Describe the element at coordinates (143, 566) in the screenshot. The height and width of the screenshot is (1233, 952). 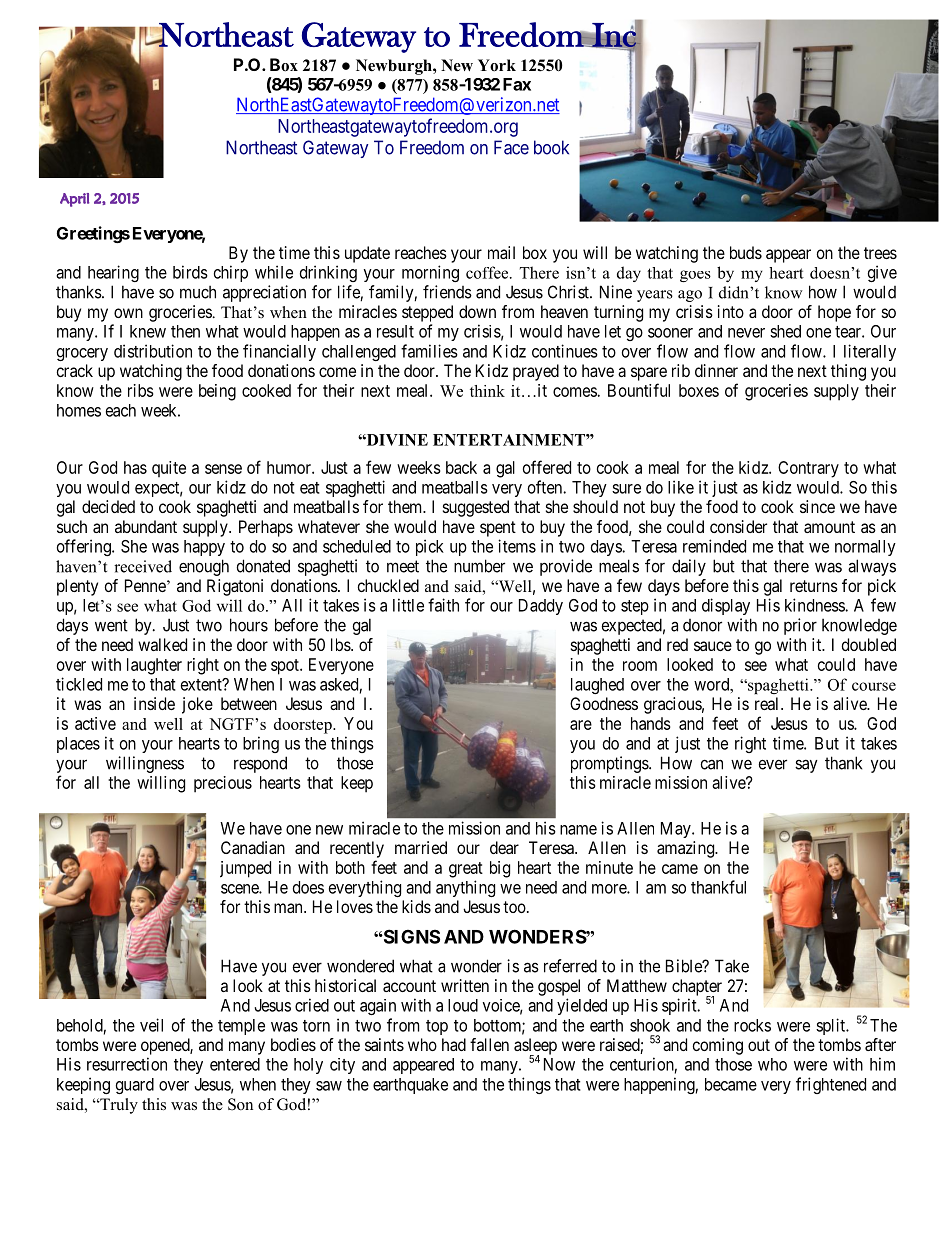
I see `received` at that location.
